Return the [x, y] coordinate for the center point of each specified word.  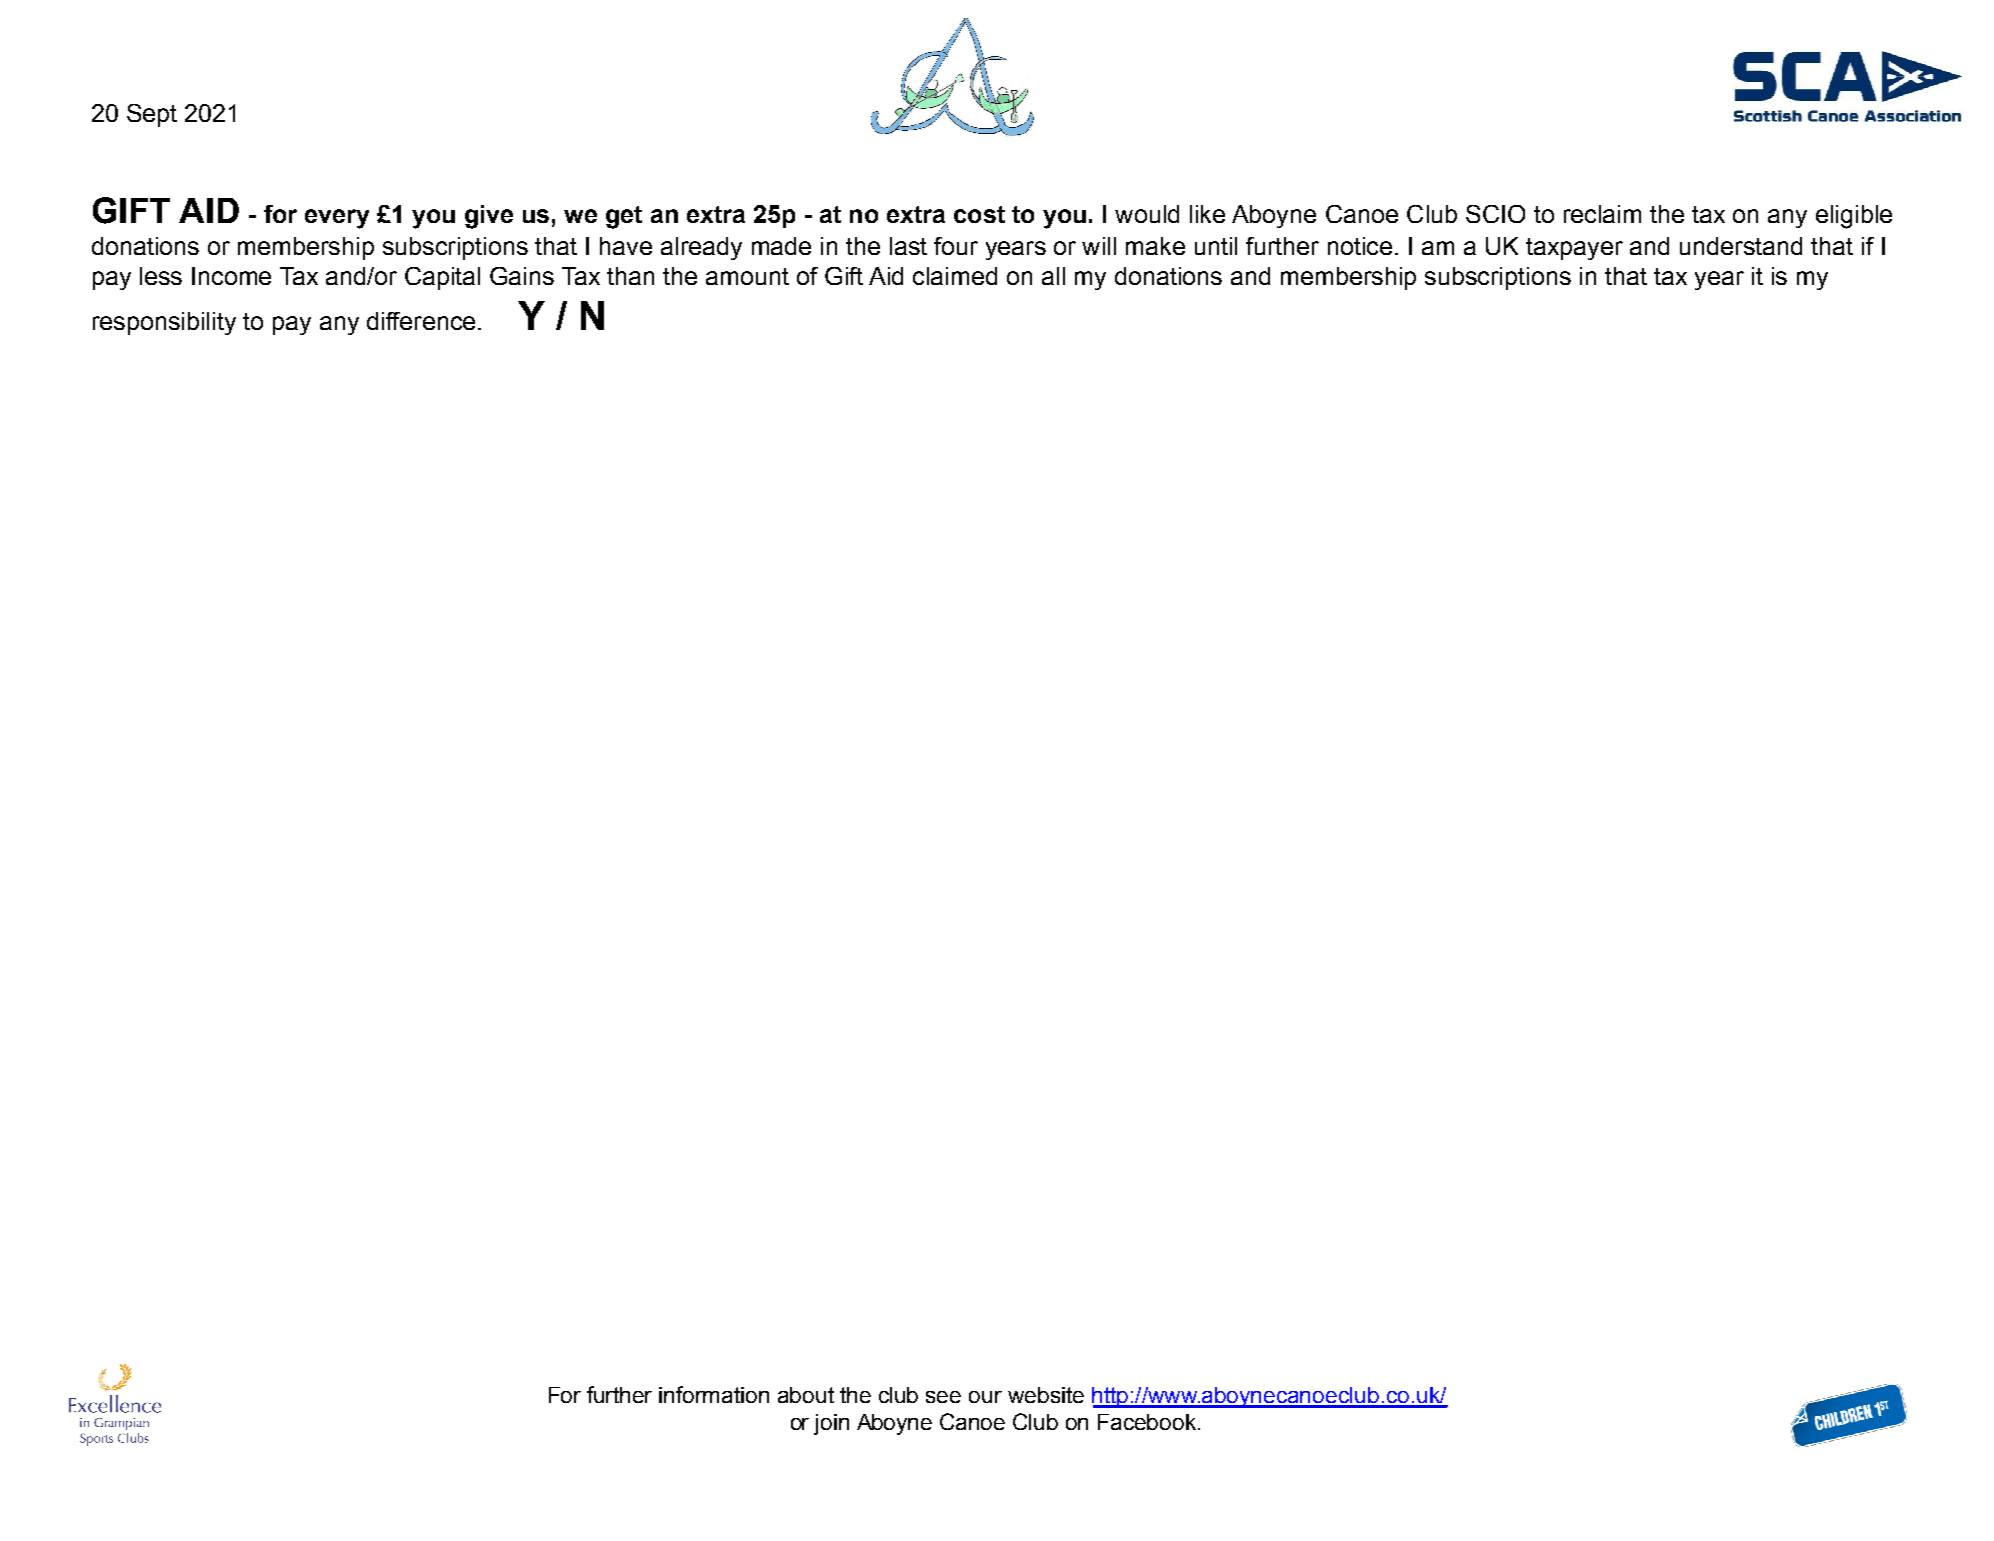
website [1046, 1395]
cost [979, 214]
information [714, 1394]
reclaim [1602, 214]
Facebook [1148, 1422]
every [337, 219]
